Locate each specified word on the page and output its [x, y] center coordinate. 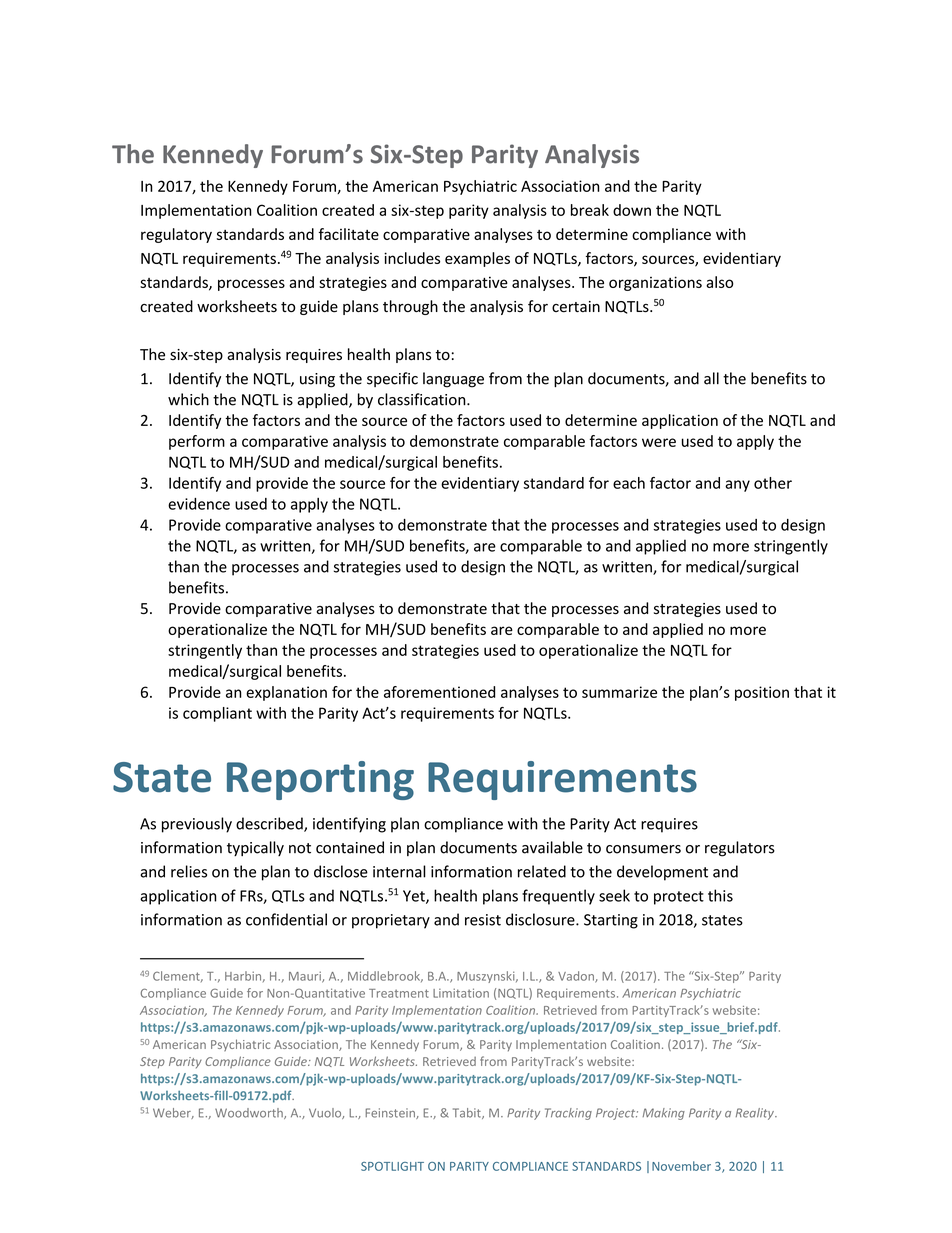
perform [197, 442]
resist [483, 920]
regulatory [176, 235]
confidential [286, 919]
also [720, 282]
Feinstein [391, 1113]
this [720, 895]
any [737, 486]
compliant [217, 714]
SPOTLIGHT [392, 1166]
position [762, 693]
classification [423, 399]
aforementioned [439, 692]
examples [477, 259]
